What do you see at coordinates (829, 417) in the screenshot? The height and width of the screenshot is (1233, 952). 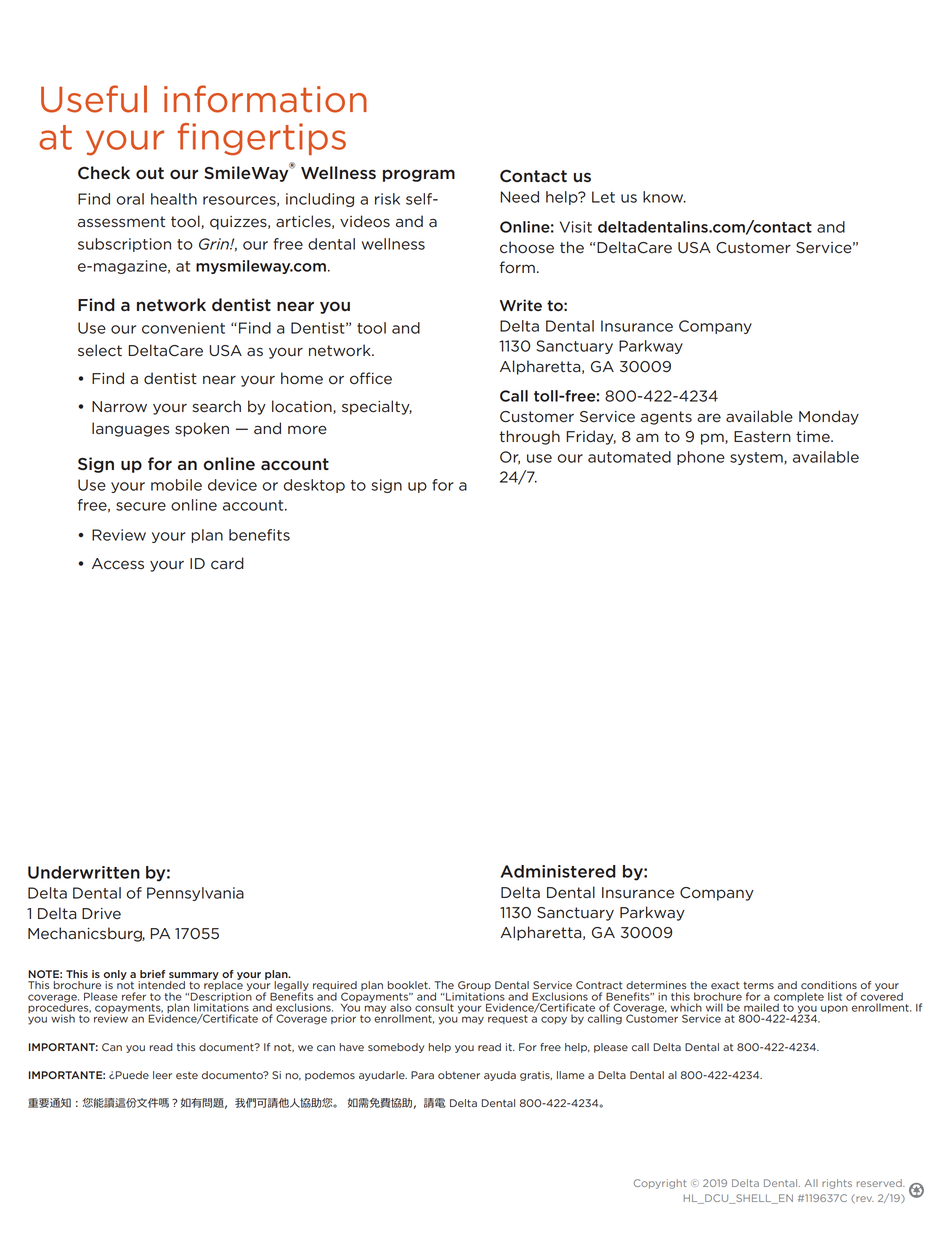 I see `Monday` at bounding box center [829, 417].
